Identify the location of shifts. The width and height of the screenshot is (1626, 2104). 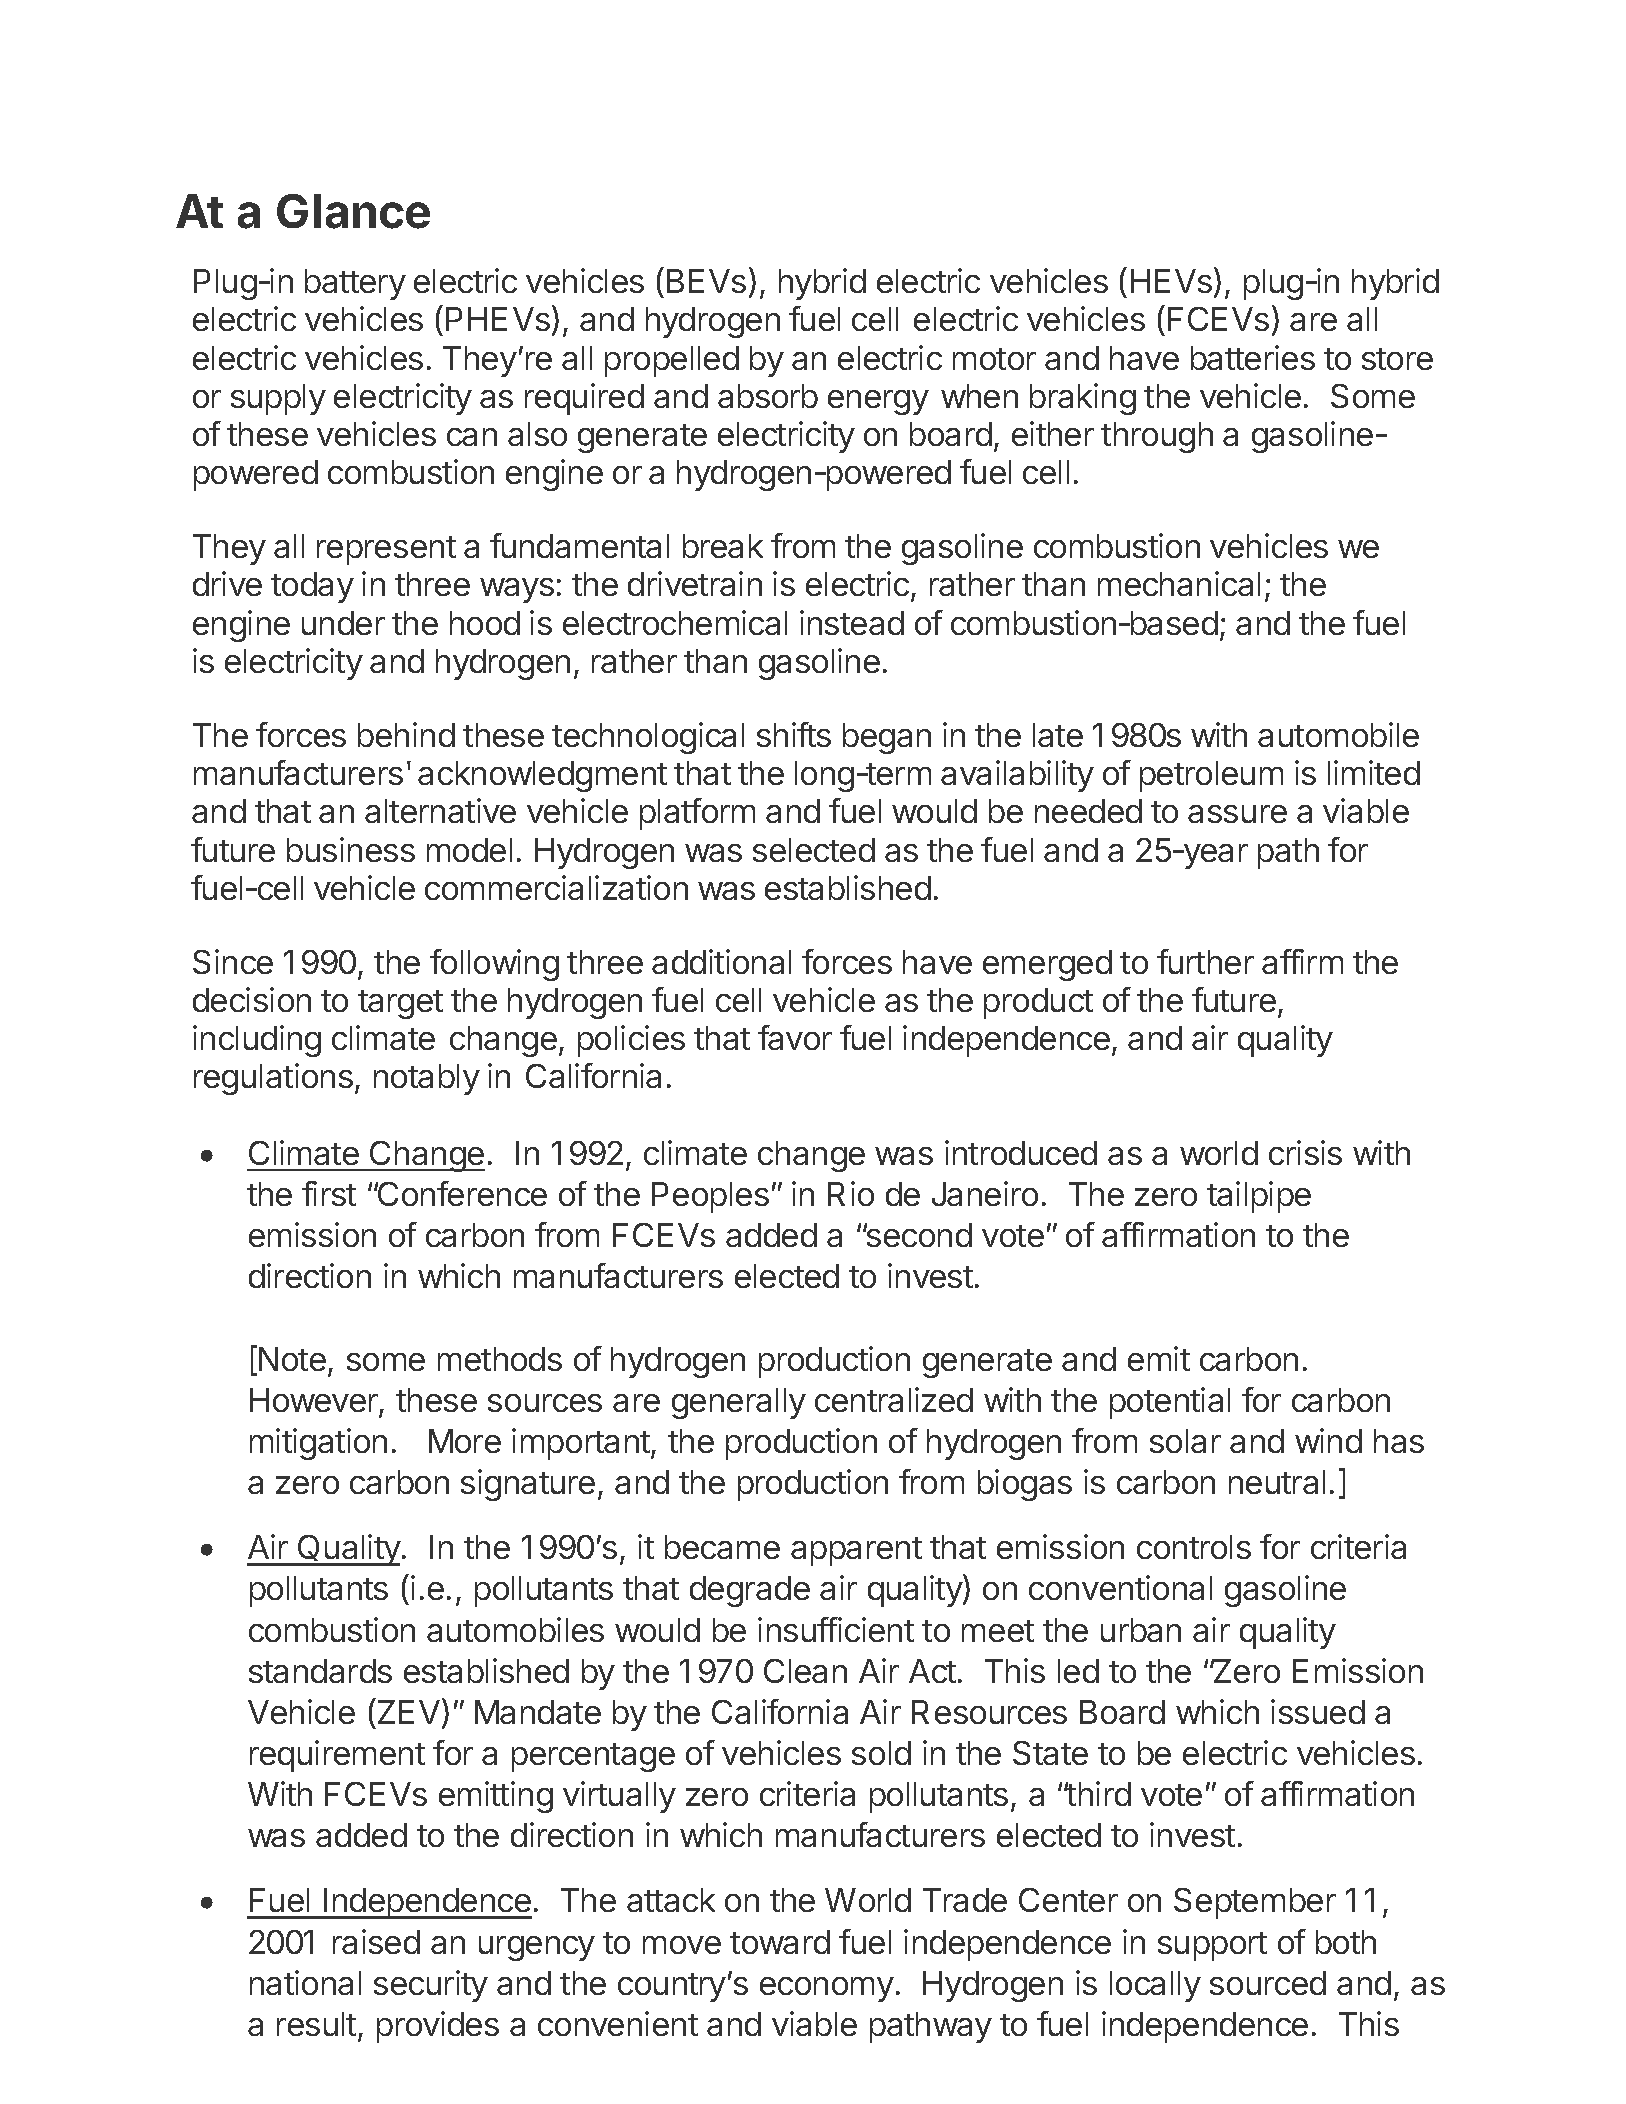
(794, 734).
